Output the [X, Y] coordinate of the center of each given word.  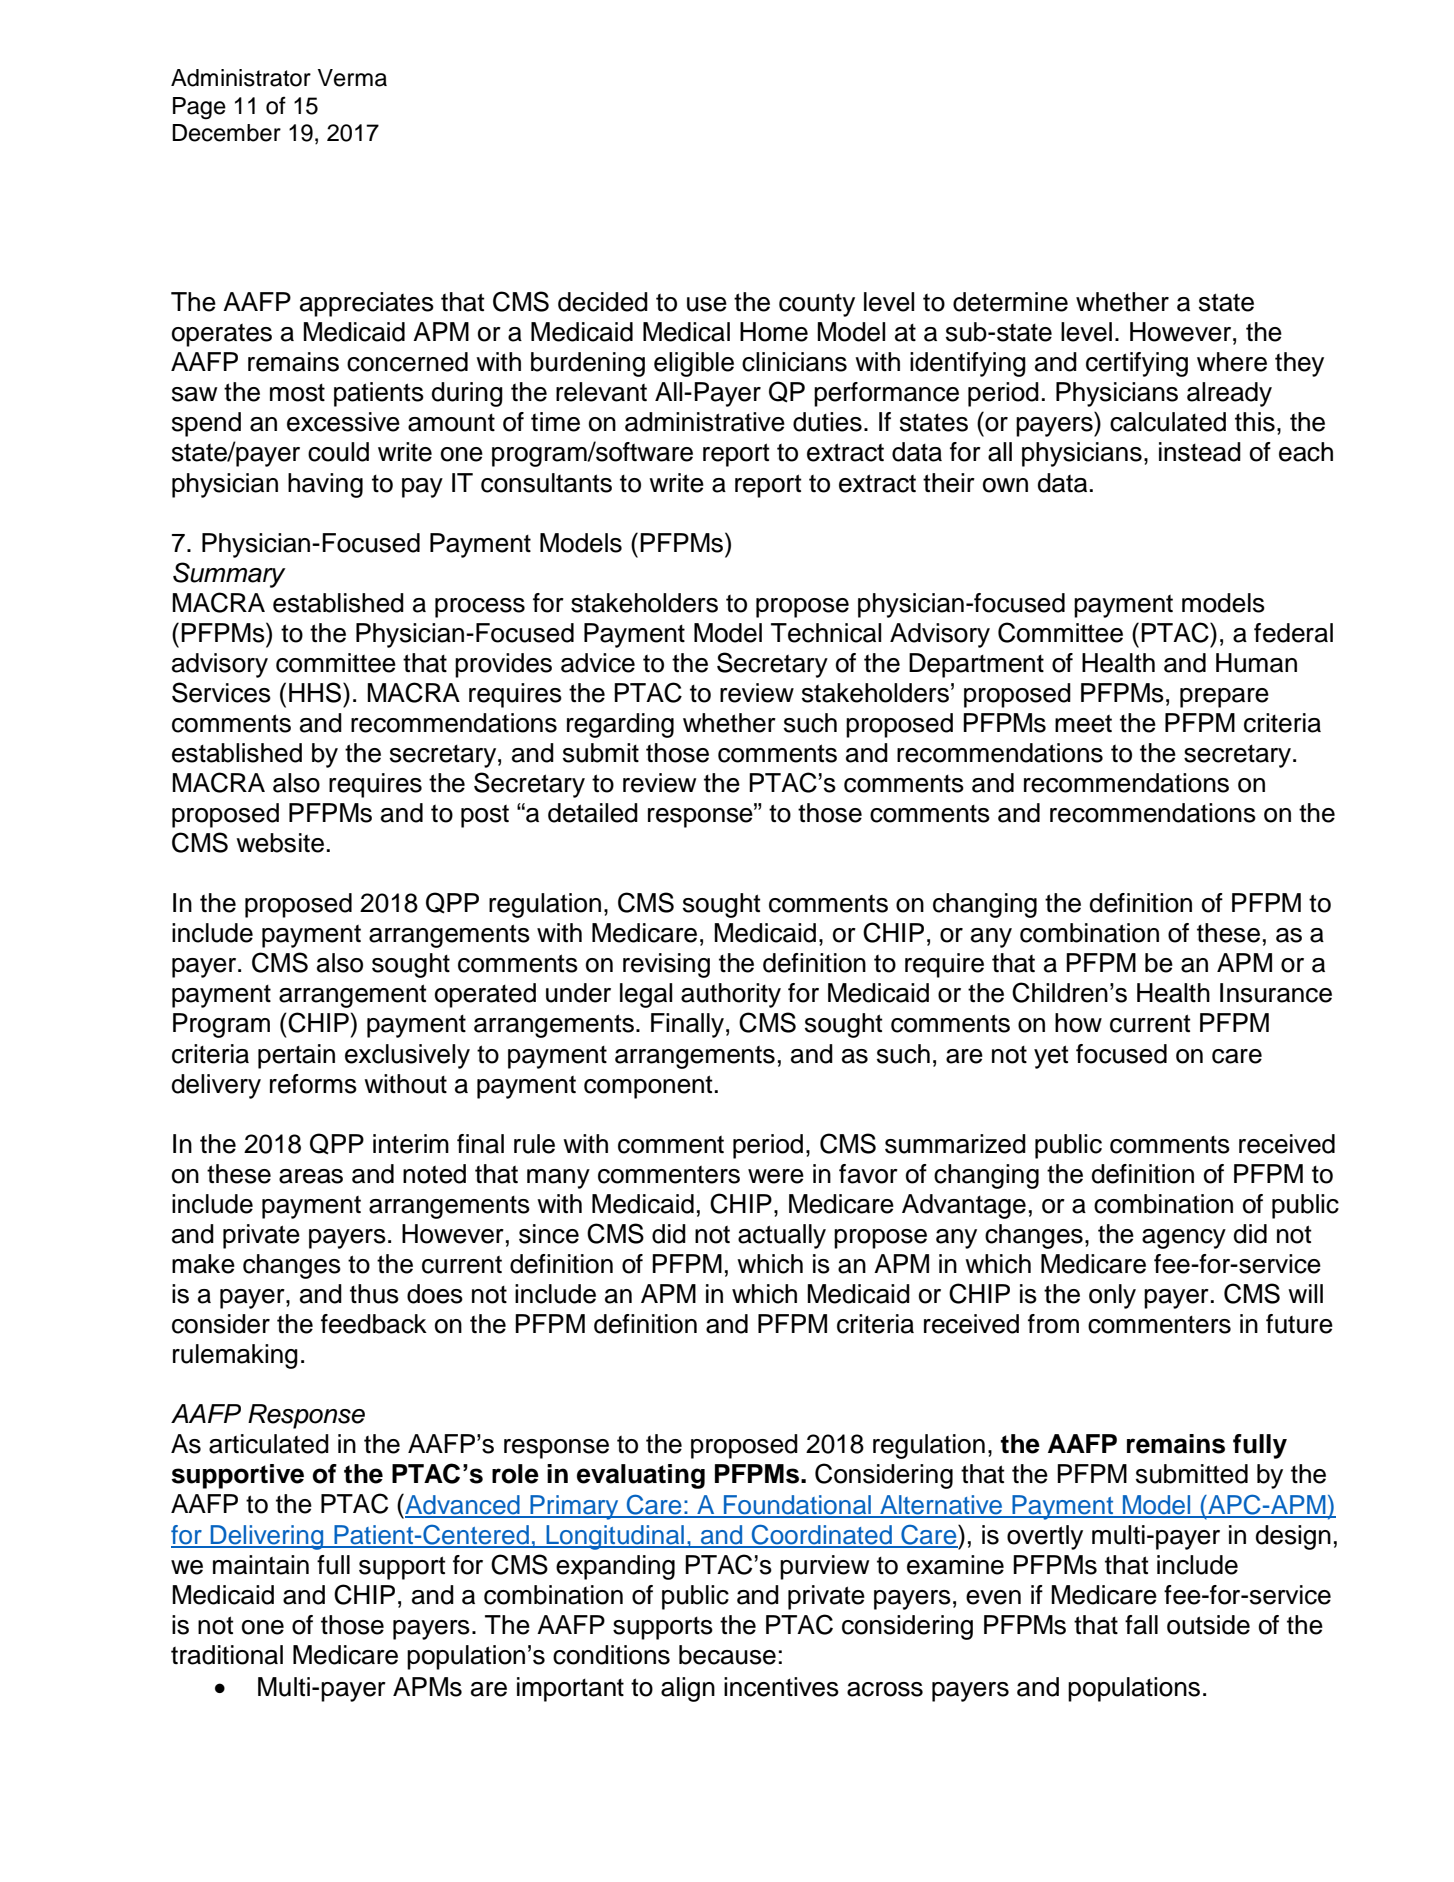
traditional [227, 1655]
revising [666, 965]
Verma [352, 78]
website [280, 843]
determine [1010, 302]
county [817, 305]
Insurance [1276, 993]
